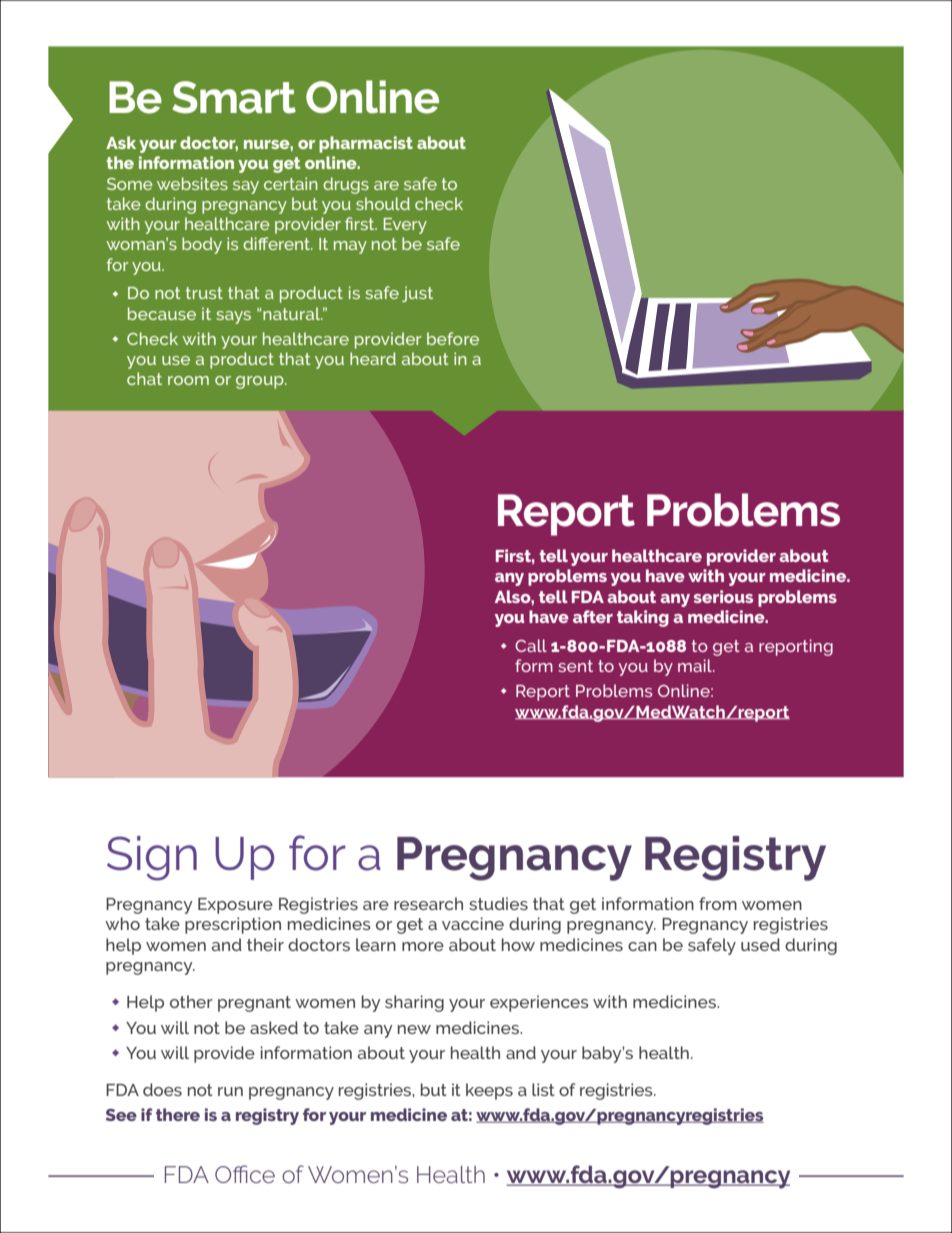  What do you see at coordinates (366, 144) in the screenshot?
I see `pharmacist` at bounding box center [366, 144].
